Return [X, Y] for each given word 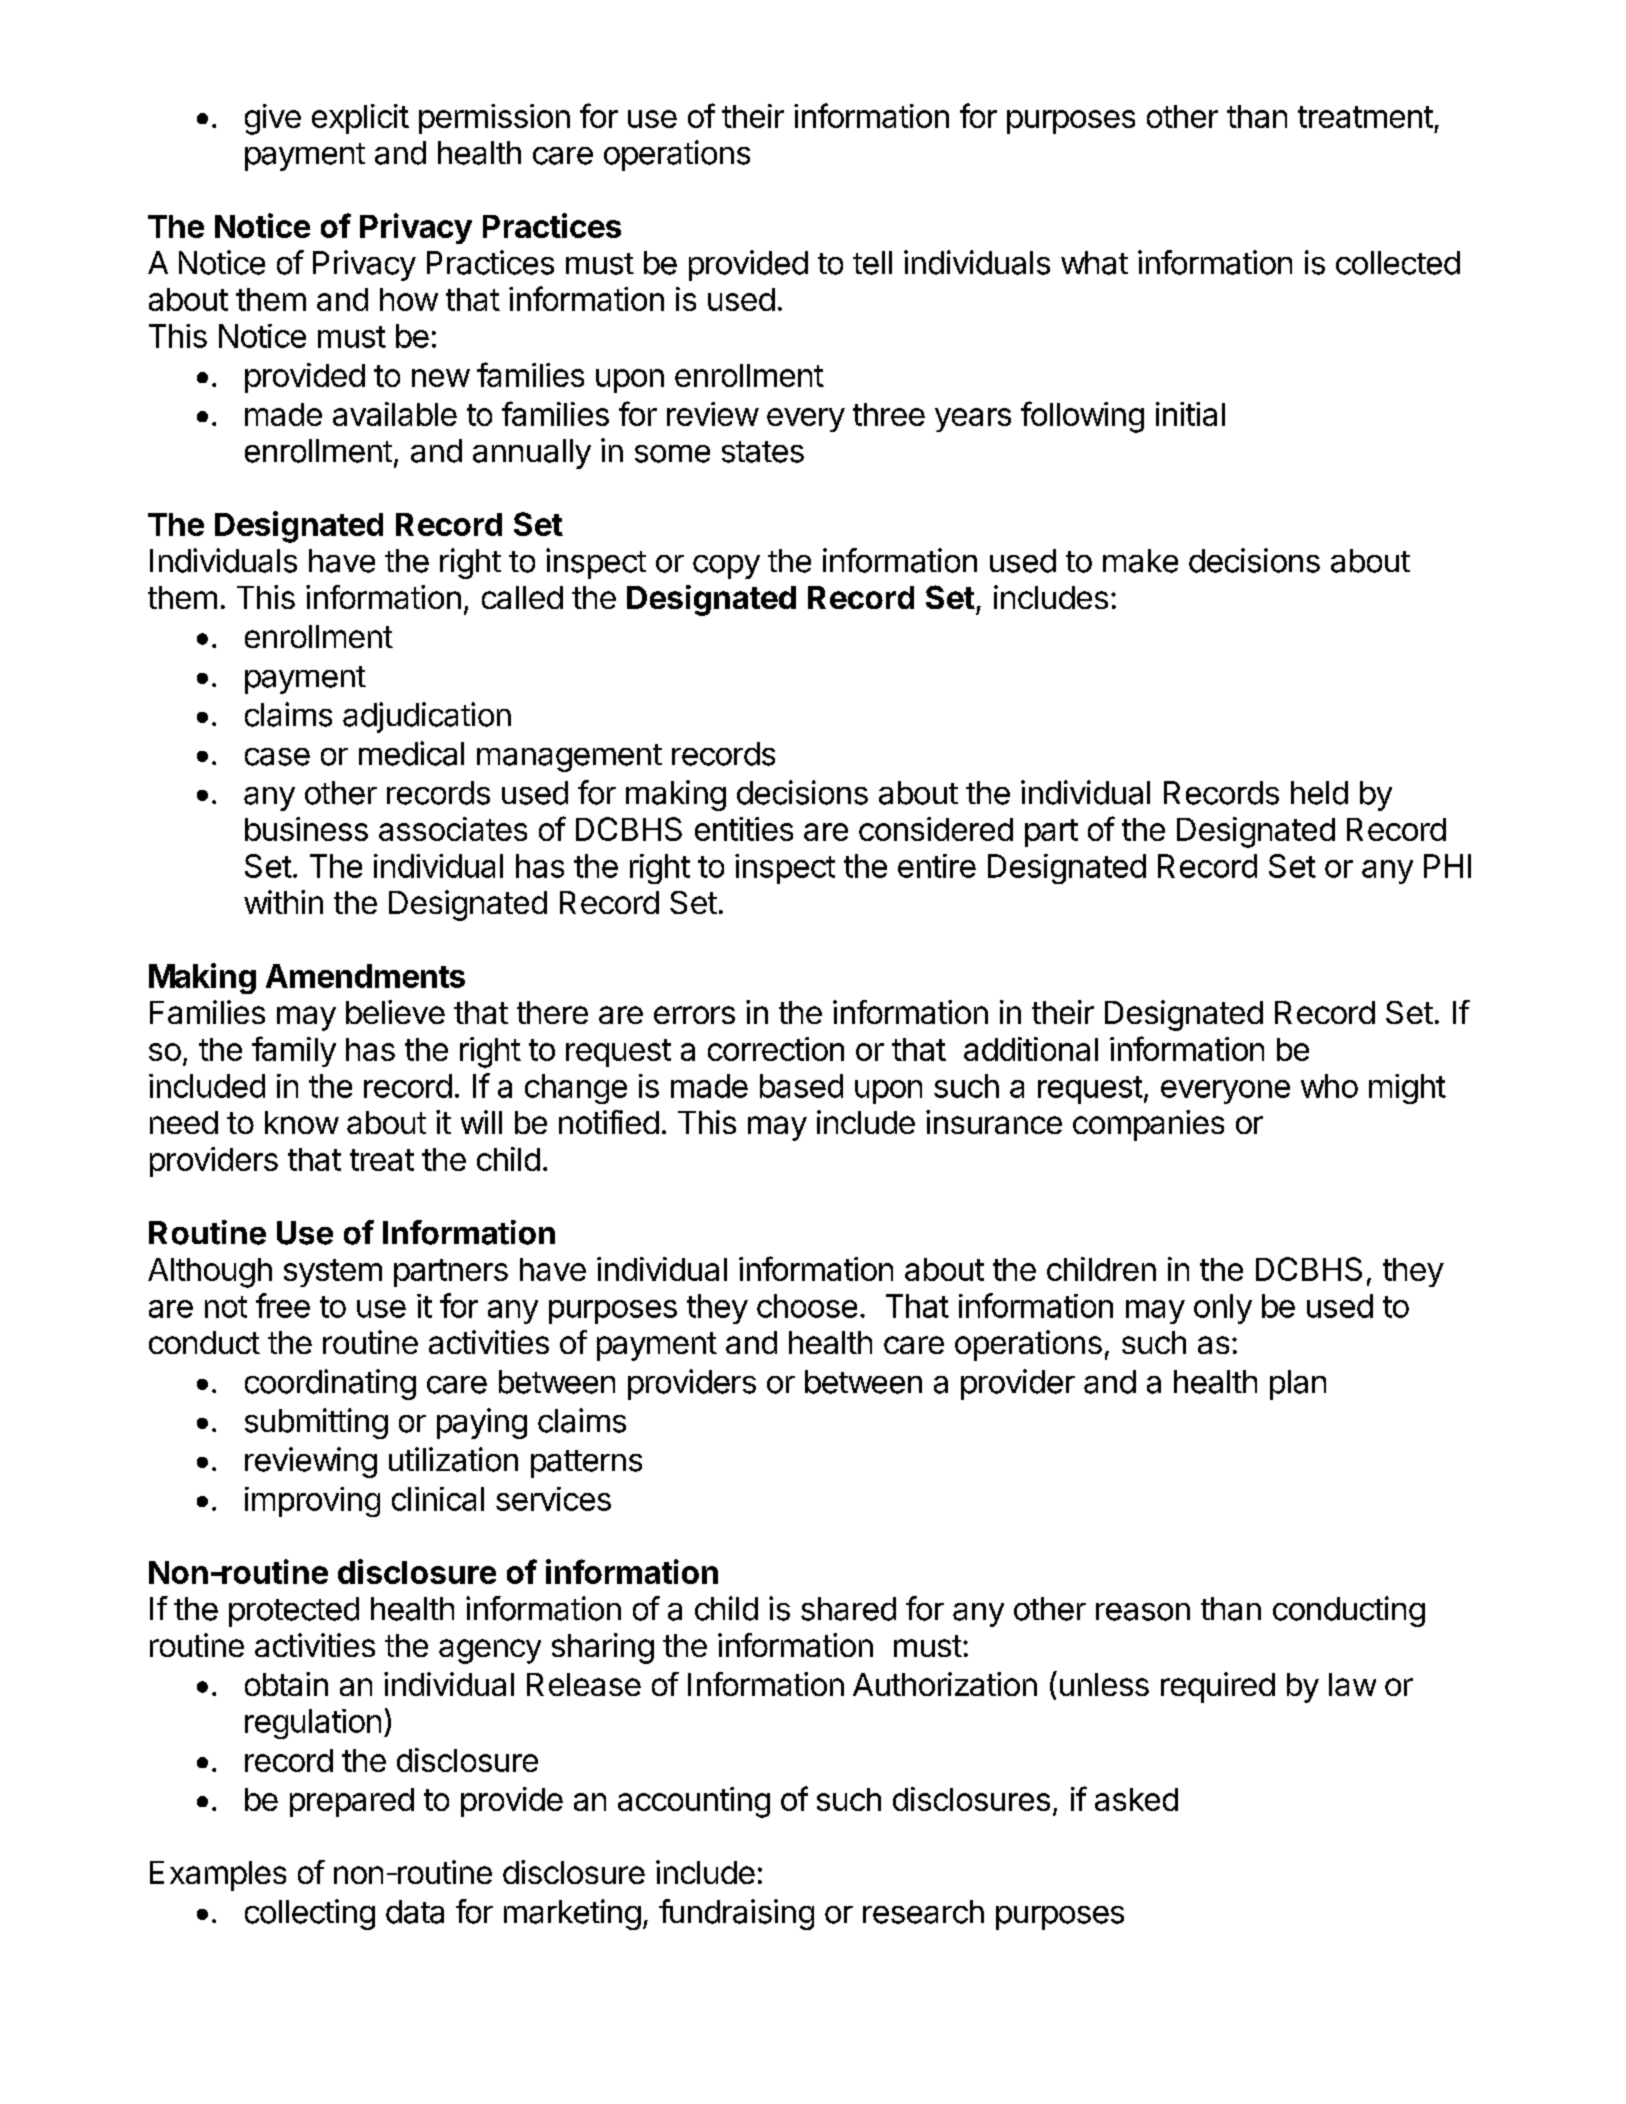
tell [872, 263]
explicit [360, 119]
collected [1398, 263]
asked [1136, 1799]
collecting [310, 1914]
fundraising [736, 1914]
